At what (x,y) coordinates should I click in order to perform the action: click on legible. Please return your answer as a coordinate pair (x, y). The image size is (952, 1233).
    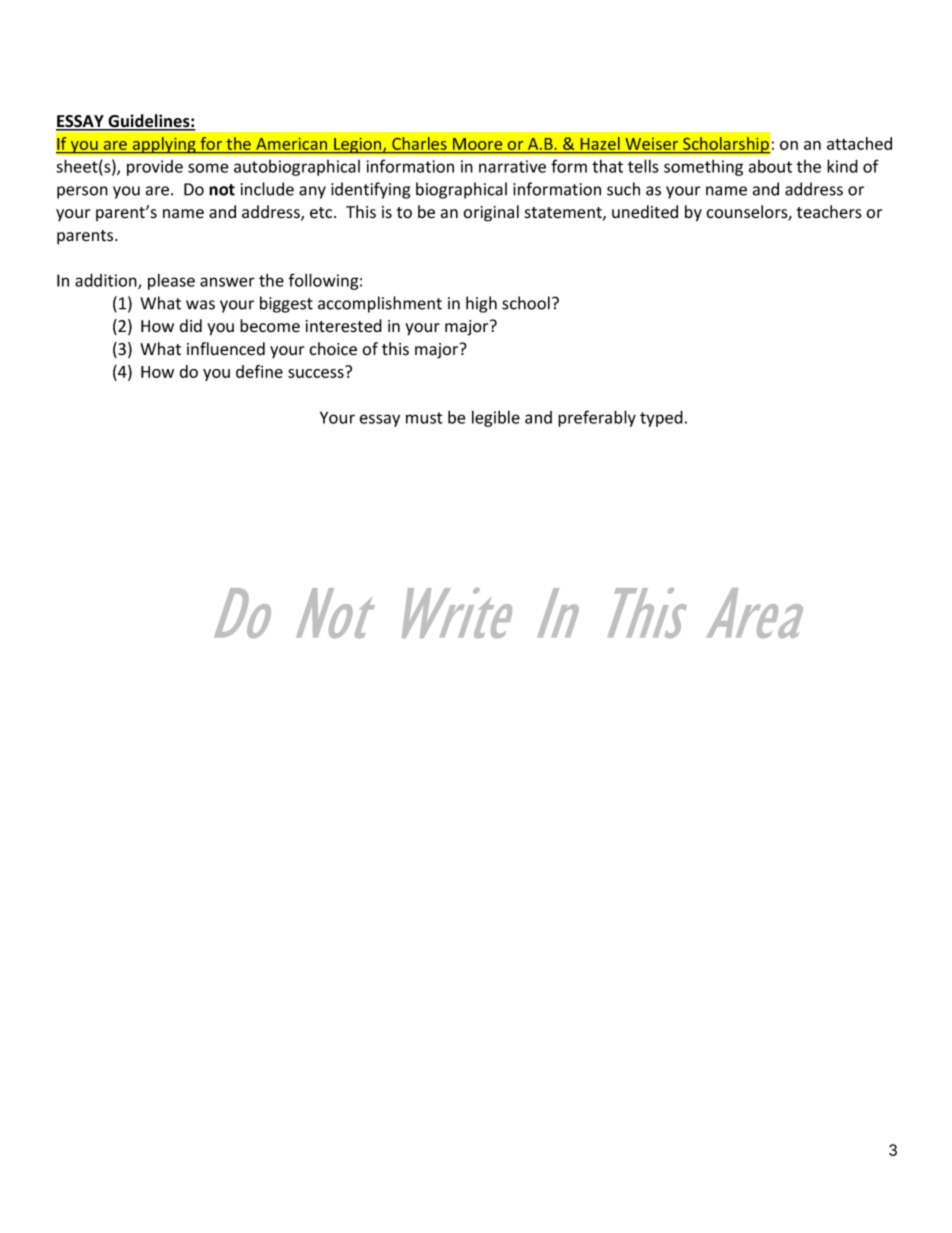
    Looking at the image, I should click on (496, 418).
